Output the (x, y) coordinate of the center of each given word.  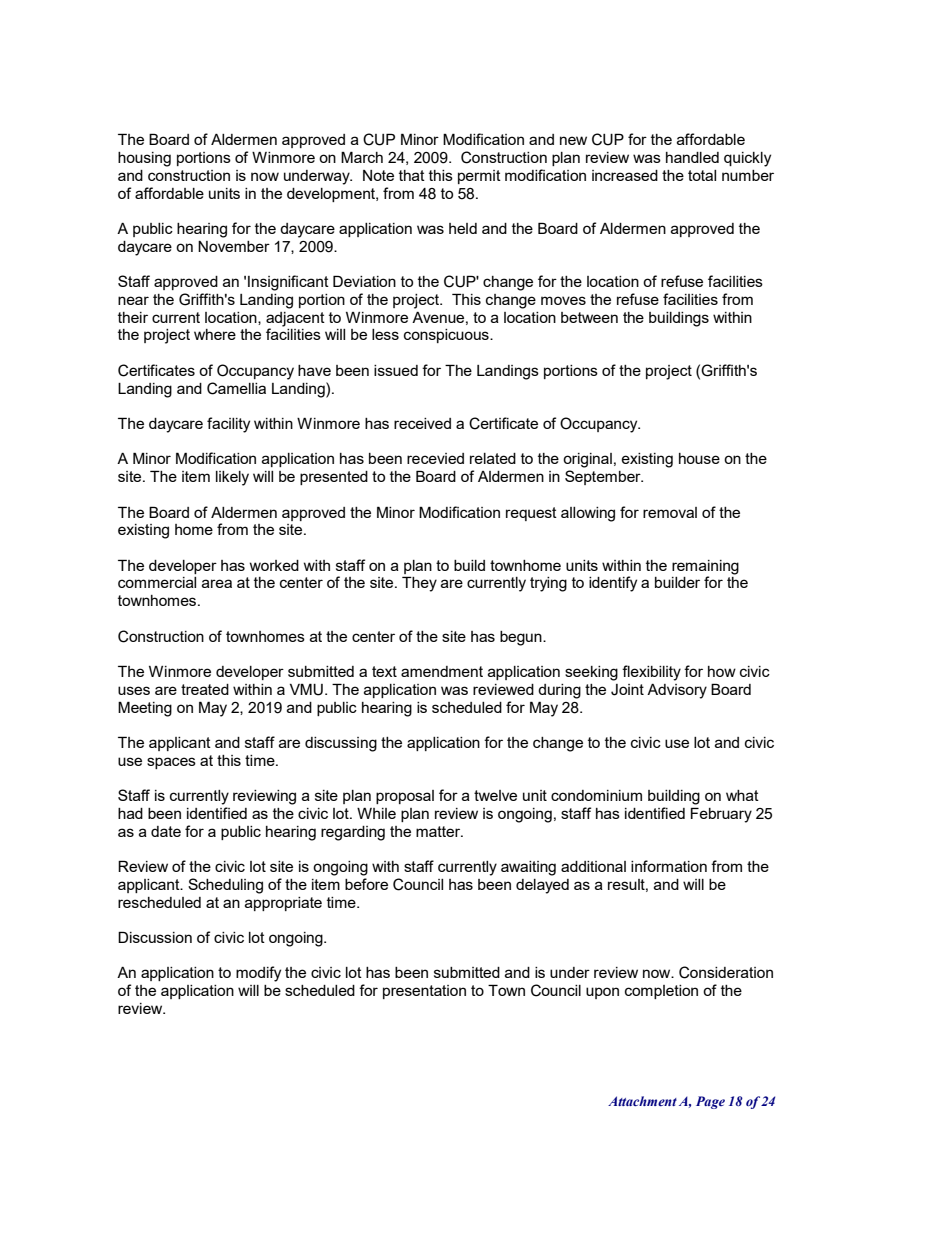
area (217, 583)
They (419, 584)
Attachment (642, 1101)
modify (258, 974)
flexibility (651, 673)
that (412, 175)
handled (692, 157)
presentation (424, 992)
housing (144, 159)
